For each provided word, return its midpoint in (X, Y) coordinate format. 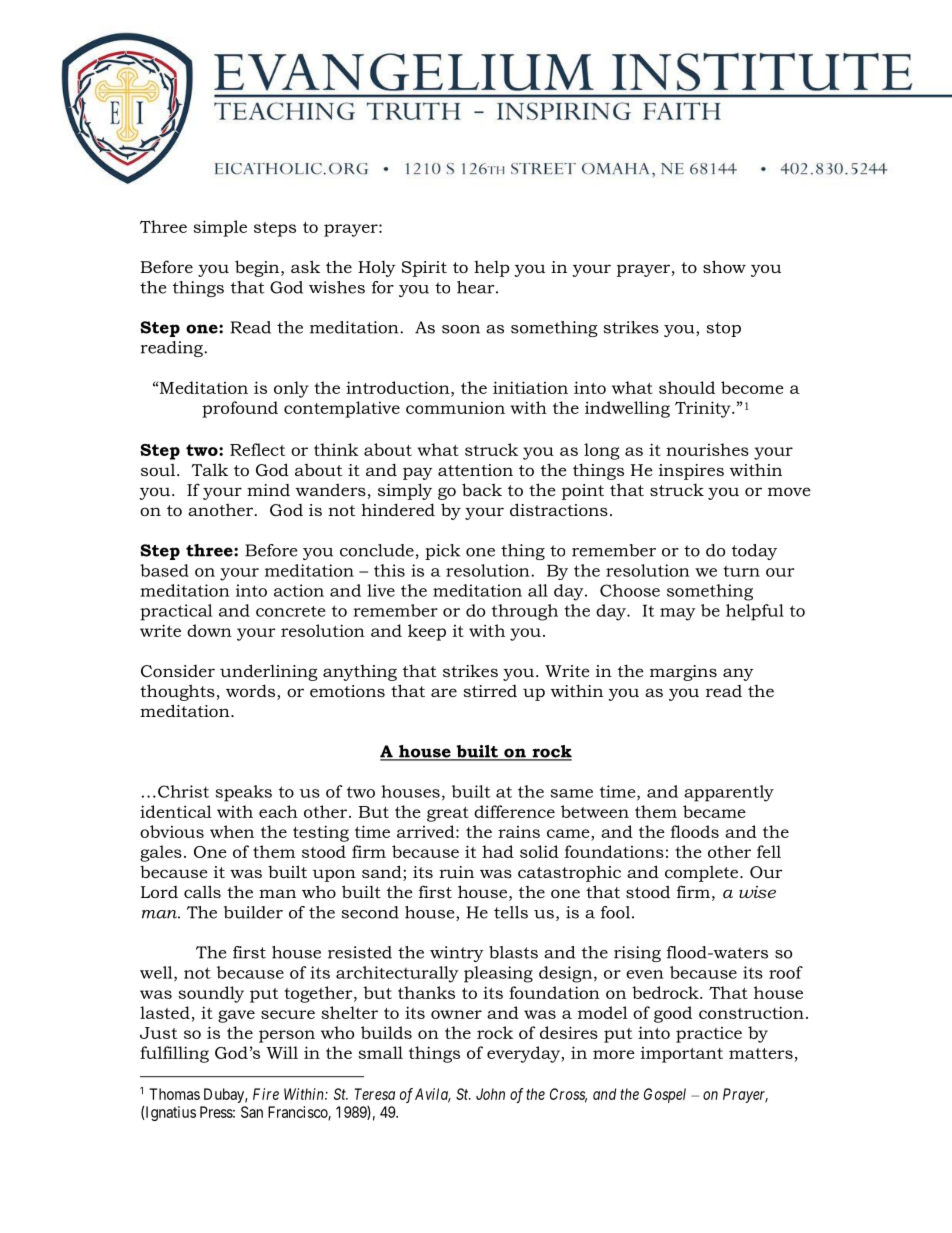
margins (683, 673)
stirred (490, 691)
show (724, 266)
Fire (266, 1094)
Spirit (424, 269)
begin (258, 268)
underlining (269, 672)
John (490, 1094)
